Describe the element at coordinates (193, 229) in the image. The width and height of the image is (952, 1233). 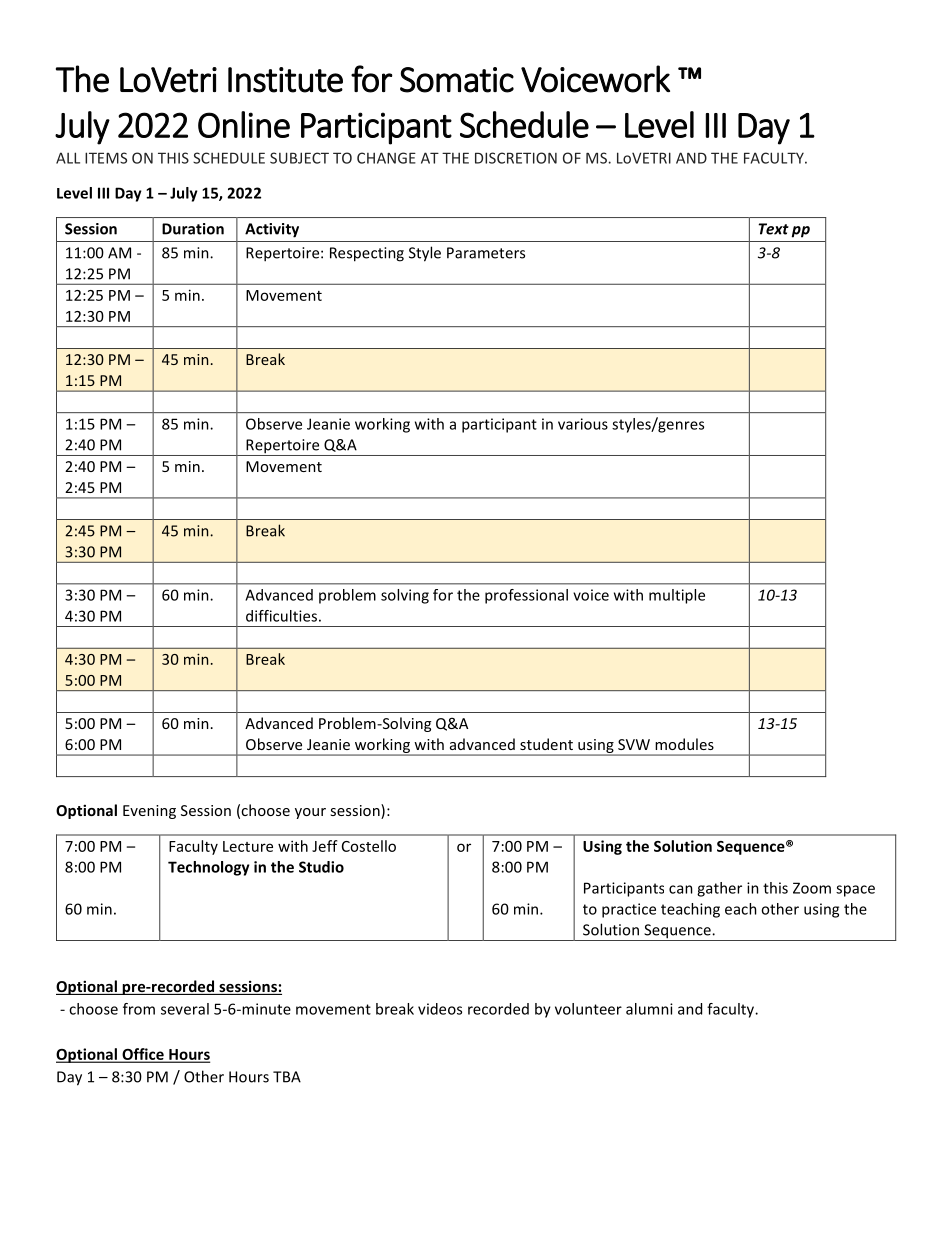
I see `Duration` at that location.
